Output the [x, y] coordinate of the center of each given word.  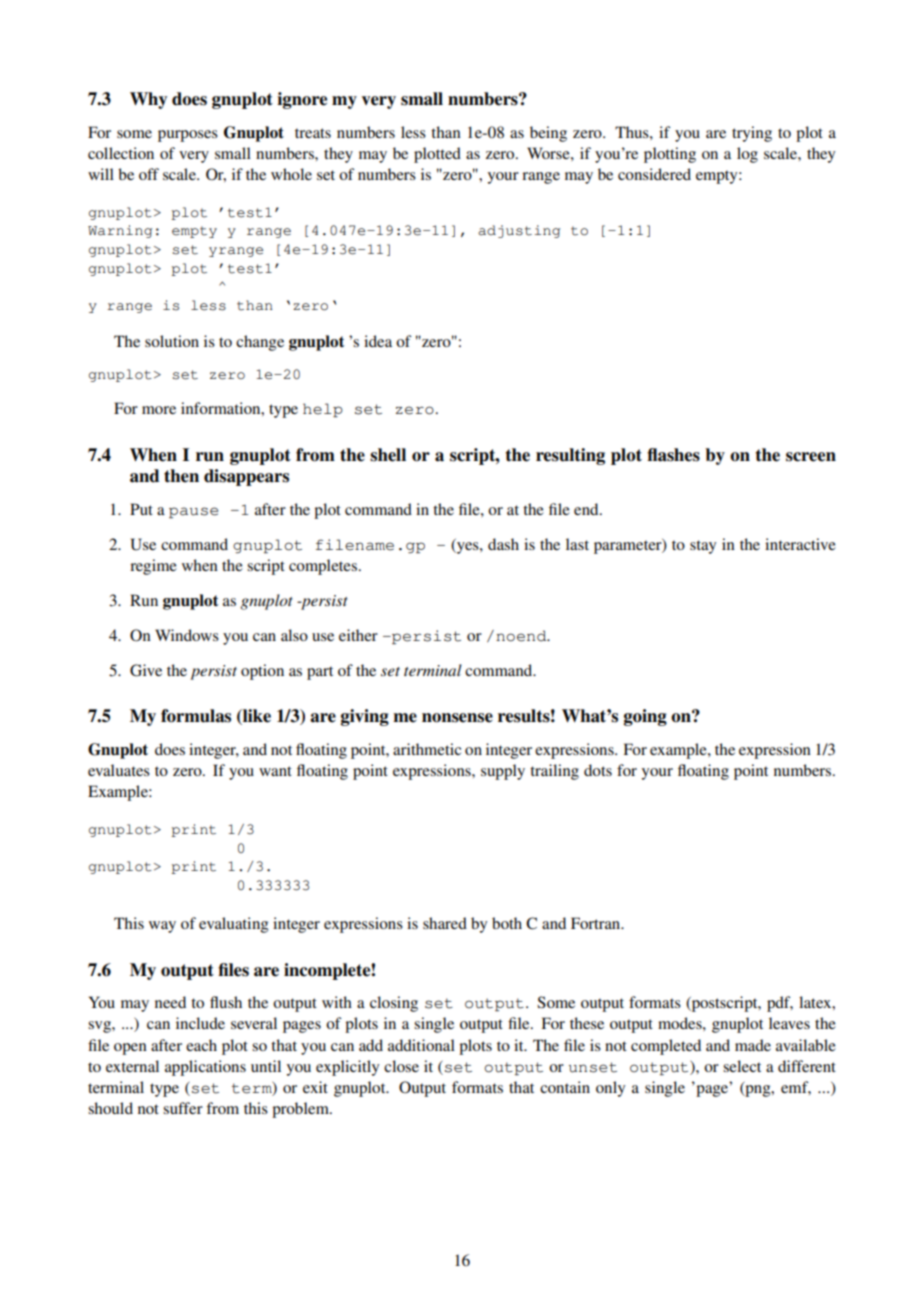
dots [598, 770]
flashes [673, 455]
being [548, 134]
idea [378, 341]
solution [172, 341]
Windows [187, 635]
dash [503, 544]
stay [703, 547]
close [401, 1066]
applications [205, 1068]
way [162, 927]
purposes [188, 136]
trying [752, 134]
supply [503, 772]
